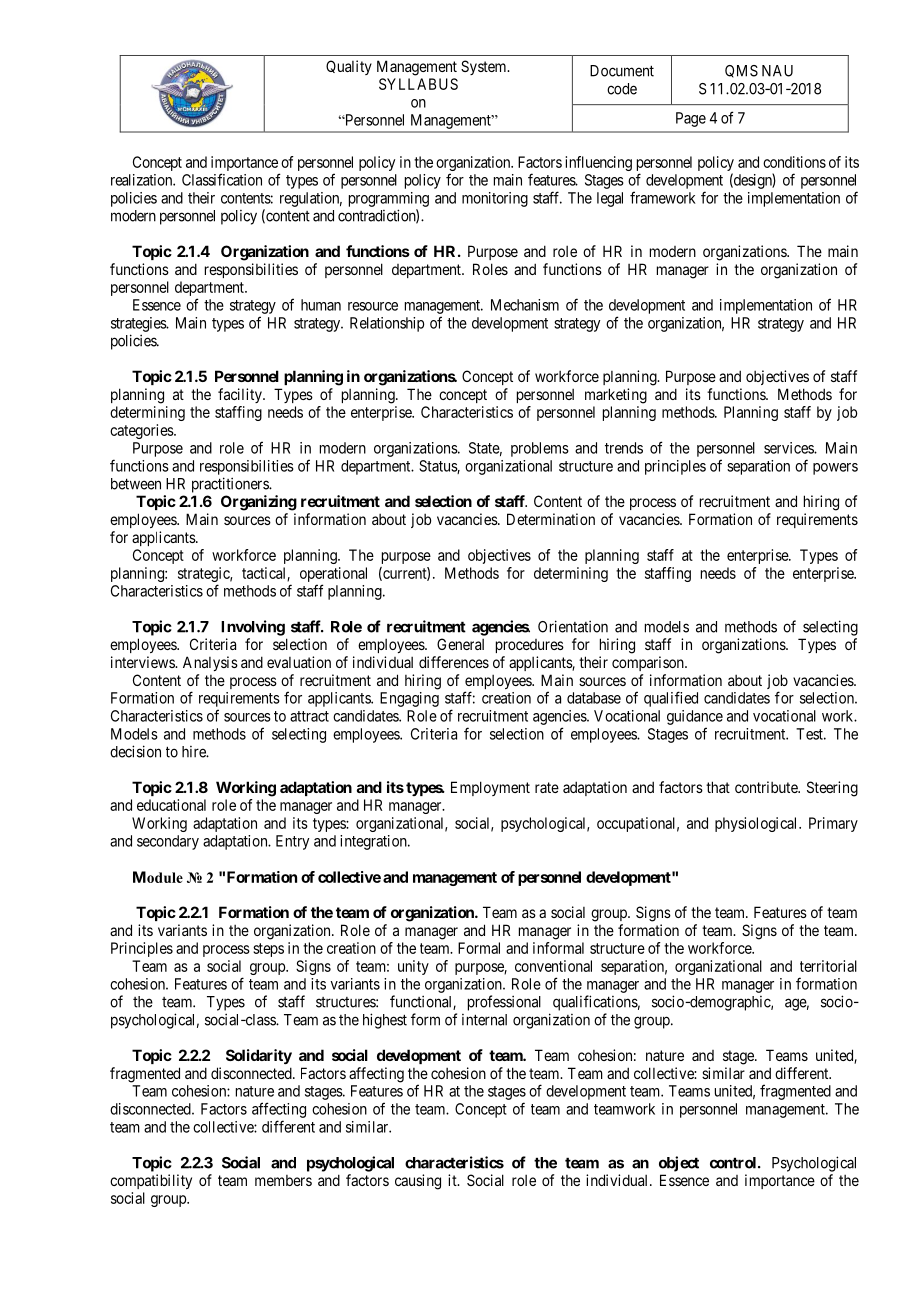  Describe the element at coordinates (789, 448) in the screenshot. I see `services` at that location.
